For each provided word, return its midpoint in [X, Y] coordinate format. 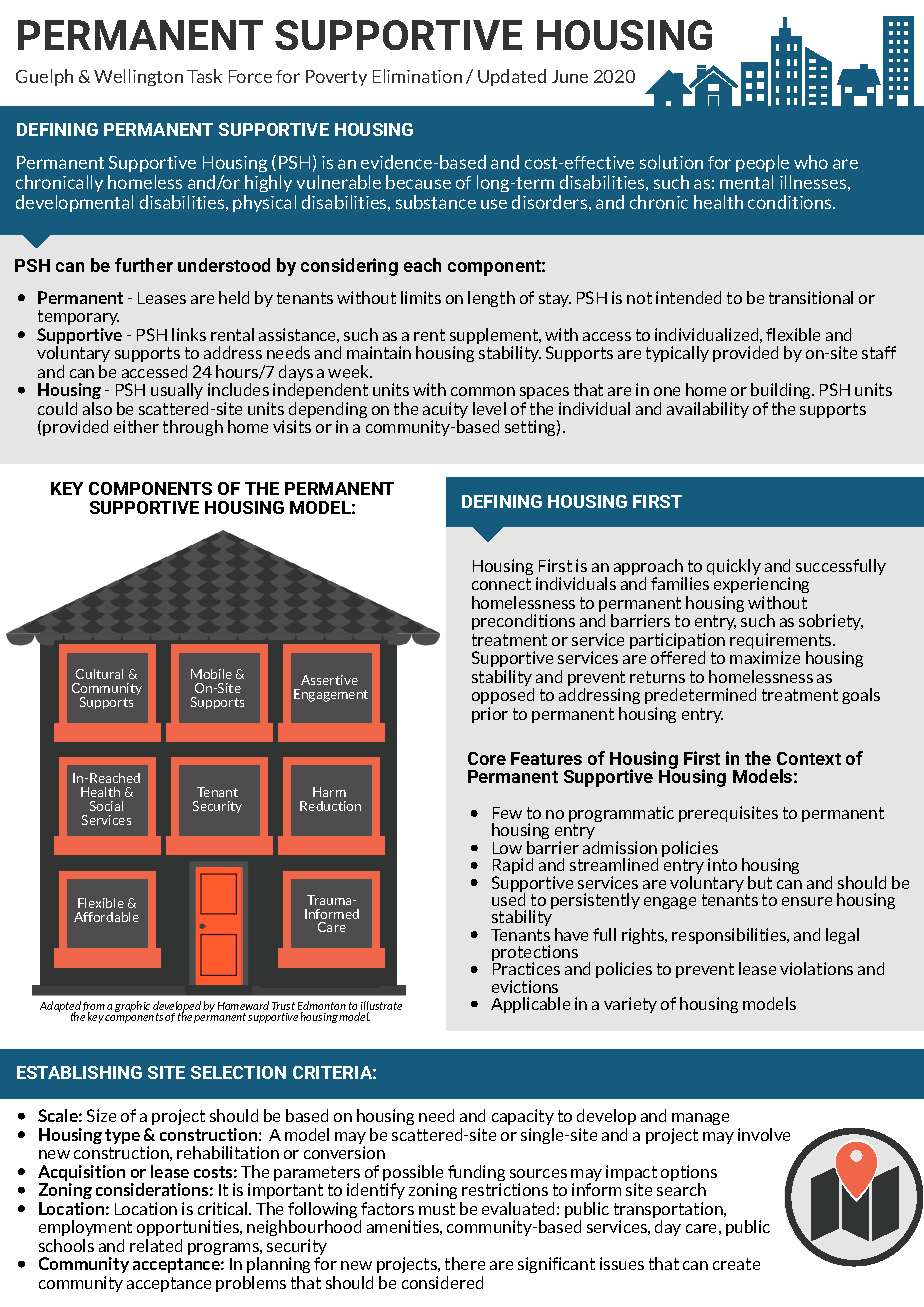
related [156, 1245]
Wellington [138, 77]
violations [816, 968]
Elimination [417, 76]
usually [177, 391]
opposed [503, 696]
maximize [765, 657]
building [782, 391]
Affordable [106, 917]
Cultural [99, 674]
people [763, 165]
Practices [526, 967]
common [483, 391]
